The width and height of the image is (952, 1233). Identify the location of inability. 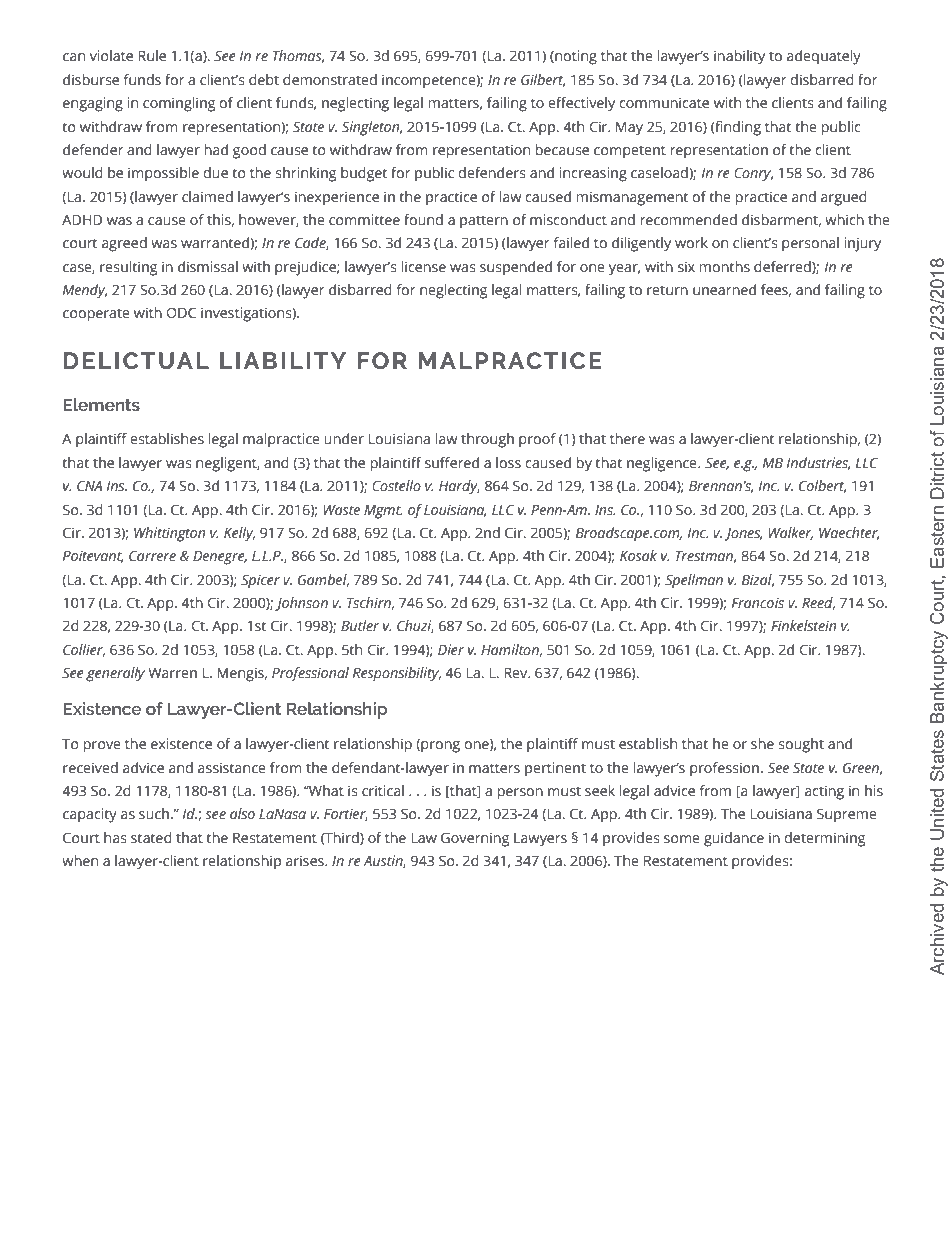
(739, 57).
